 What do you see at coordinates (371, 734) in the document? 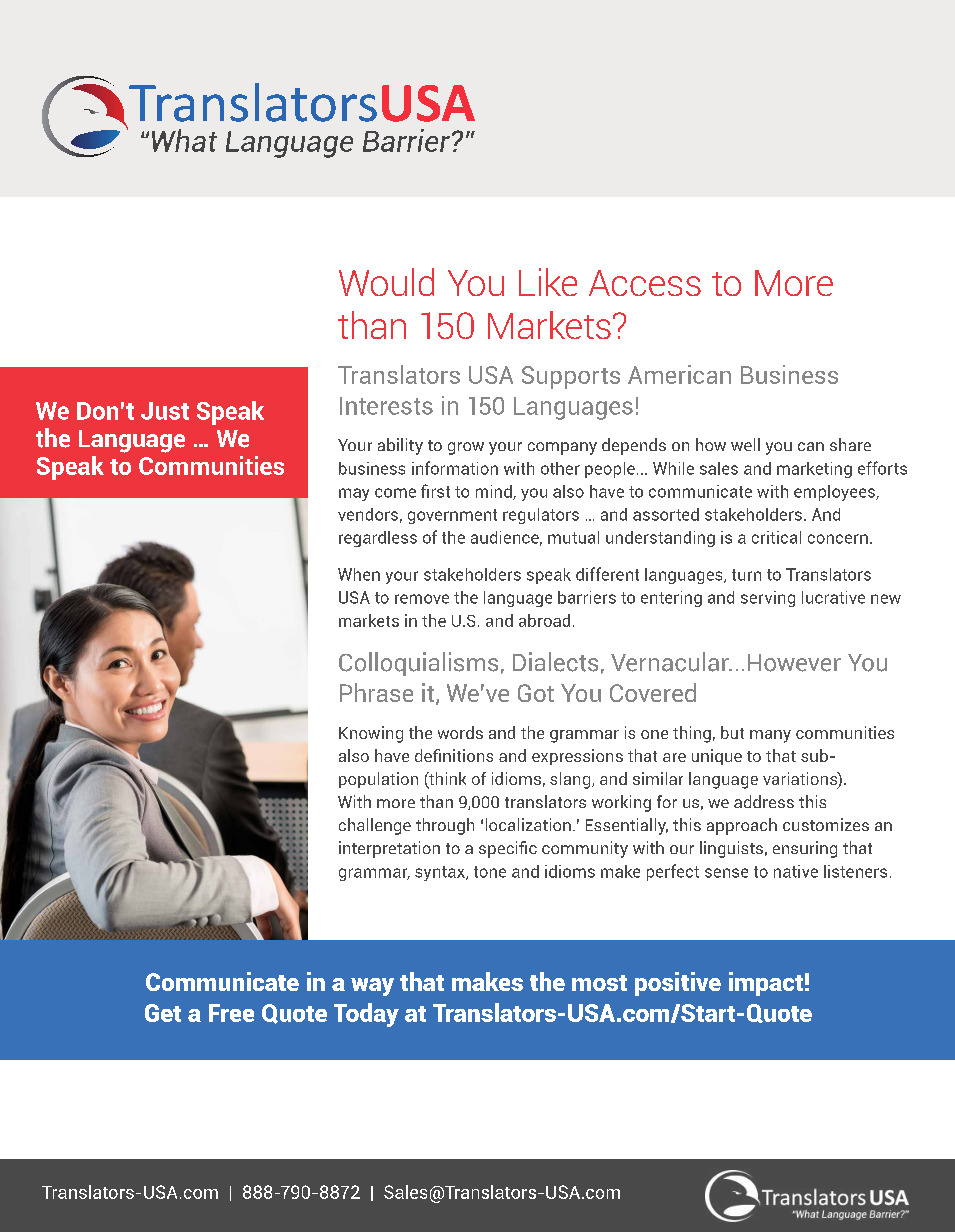
I see `Knowing` at bounding box center [371, 734].
